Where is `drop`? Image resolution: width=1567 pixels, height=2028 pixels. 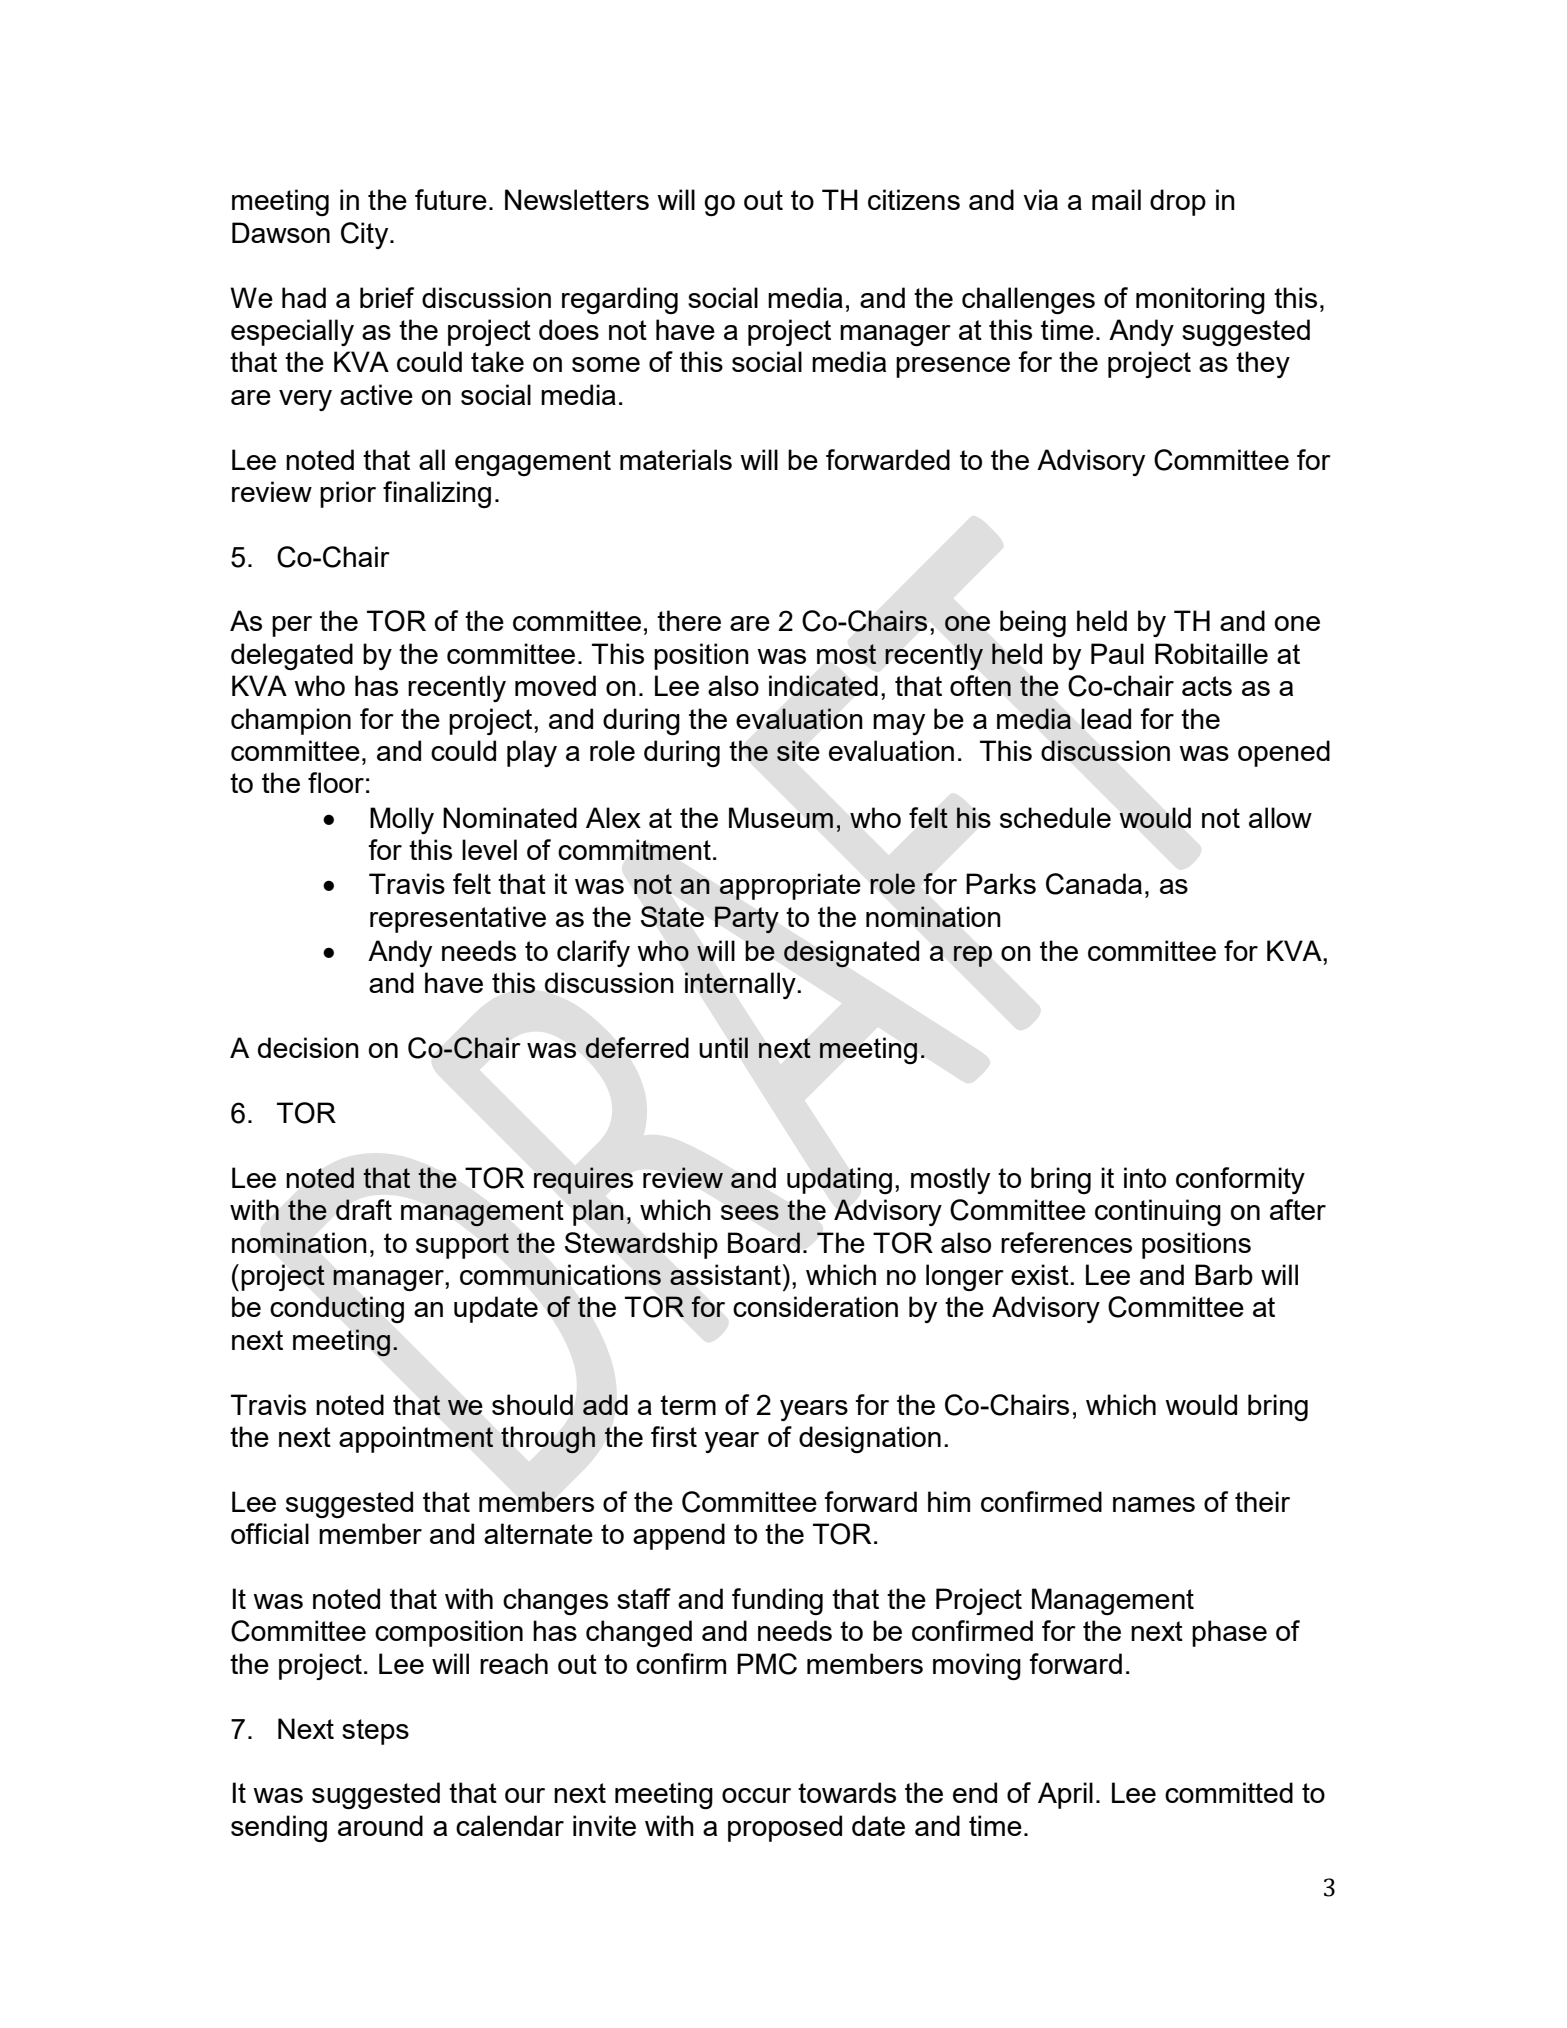
drop is located at coordinates (1178, 202).
